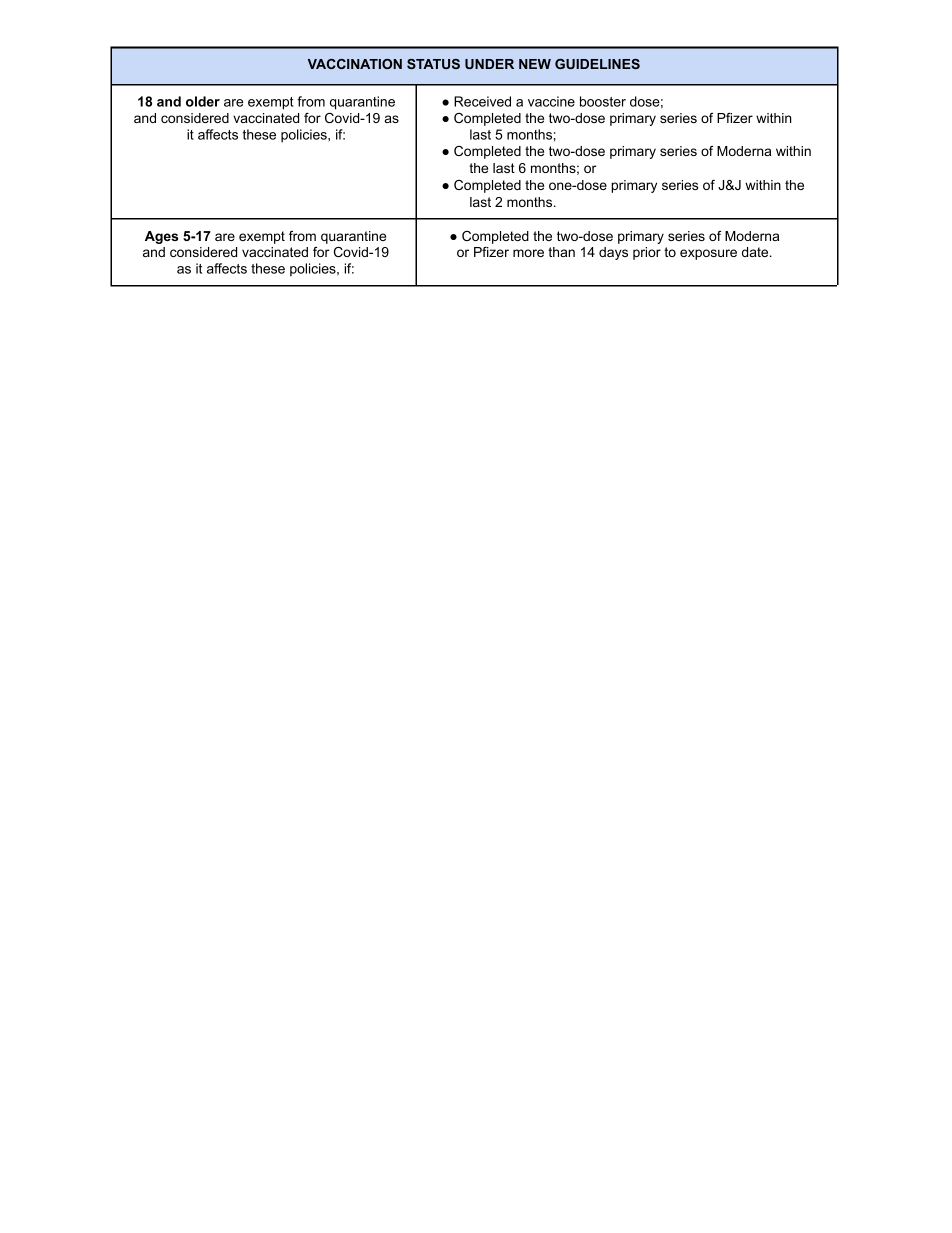 The width and height of the page is (952, 1233). I want to click on days, so click(613, 253).
